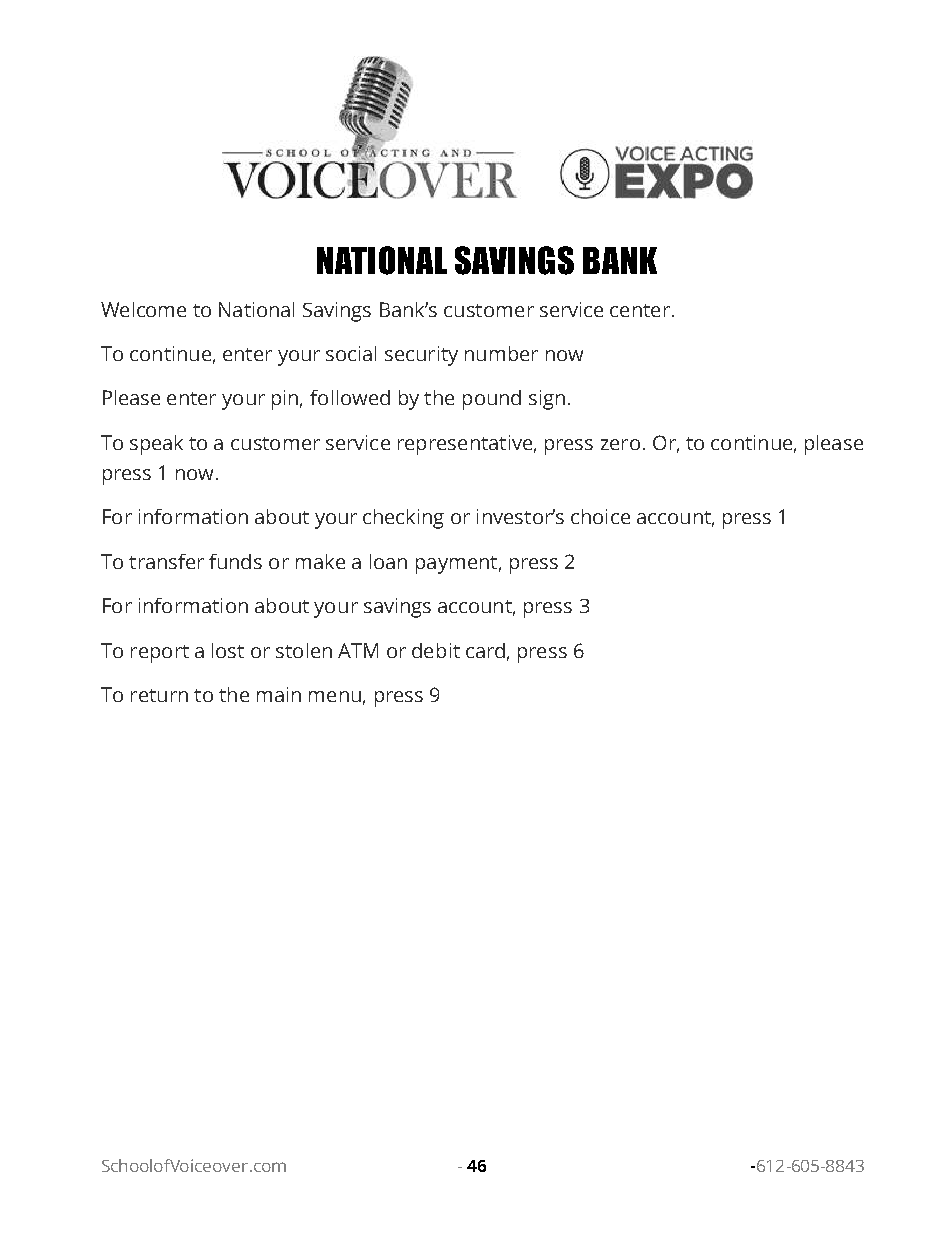 The width and height of the document is (952, 1233). What do you see at coordinates (501, 353) in the document?
I see `number` at bounding box center [501, 353].
